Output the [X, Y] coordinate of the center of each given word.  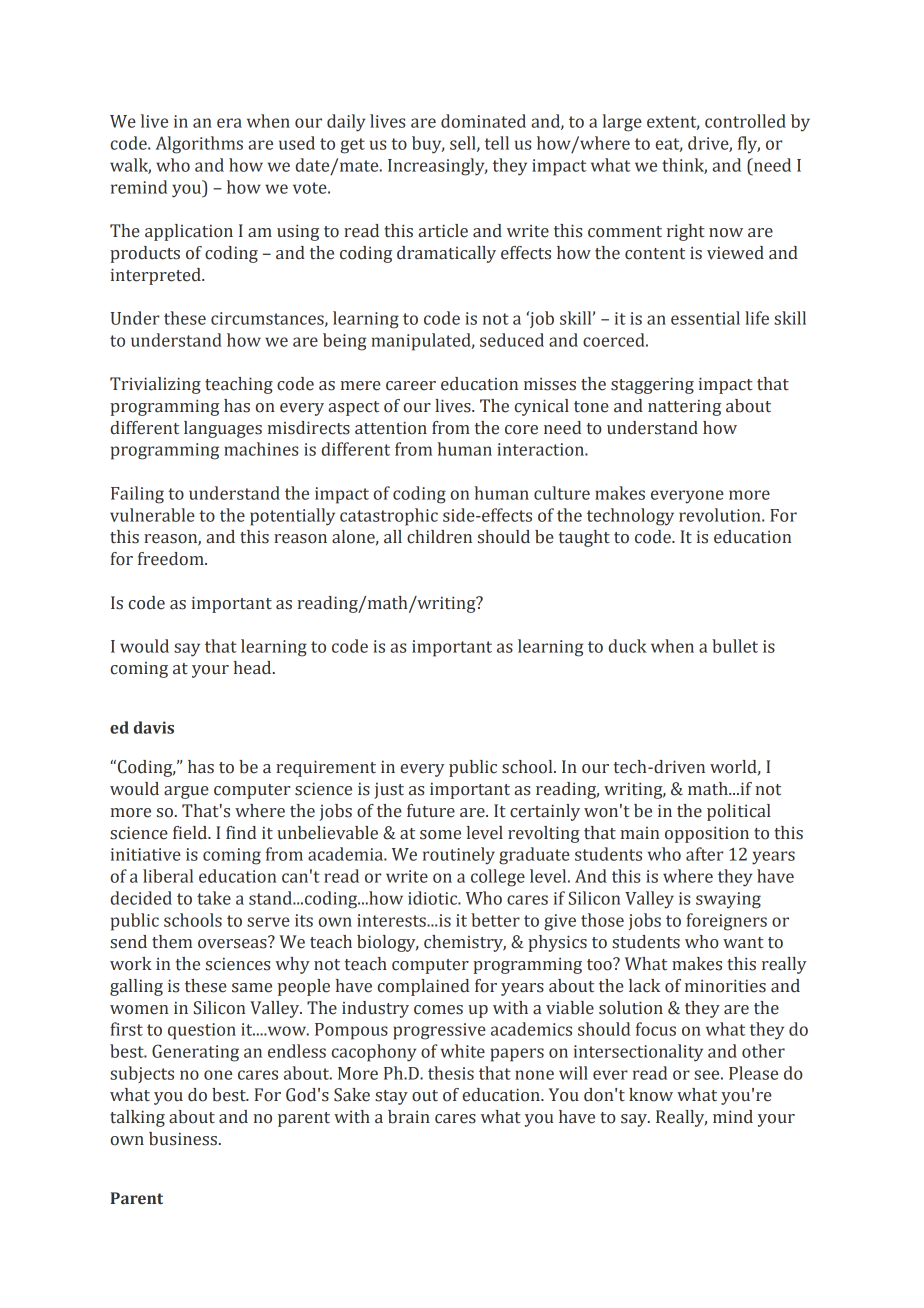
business [183, 1139]
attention [391, 428]
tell [497, 143]
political [739, 812]
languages [223, 429]
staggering [652, 385]
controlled [745, 121]
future [431, 811]
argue [186, 792]
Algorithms [199, 145]
